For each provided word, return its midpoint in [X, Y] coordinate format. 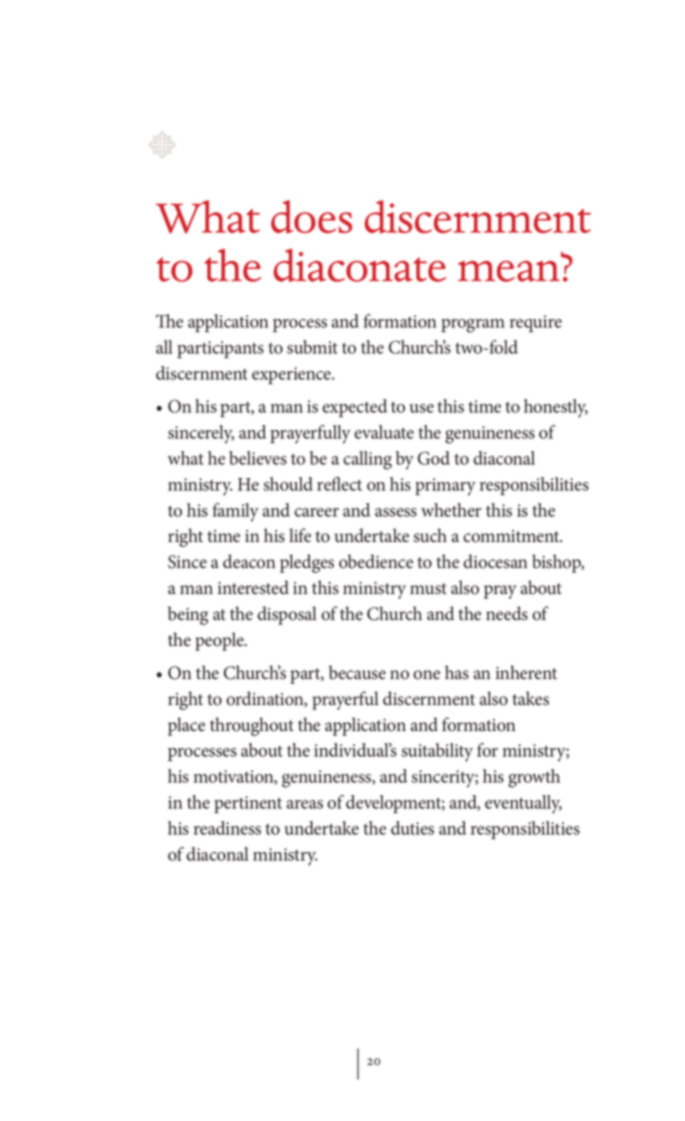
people [220, 641]
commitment [512, 536]
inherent [526, 672]
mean [509, 271]
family [236, 512]
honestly [556, 408]
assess [396, 512]
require [536, 324]
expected [354, 408]
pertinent [248, 804]
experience [293, 375]
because [357, 672]
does [311, 217]
